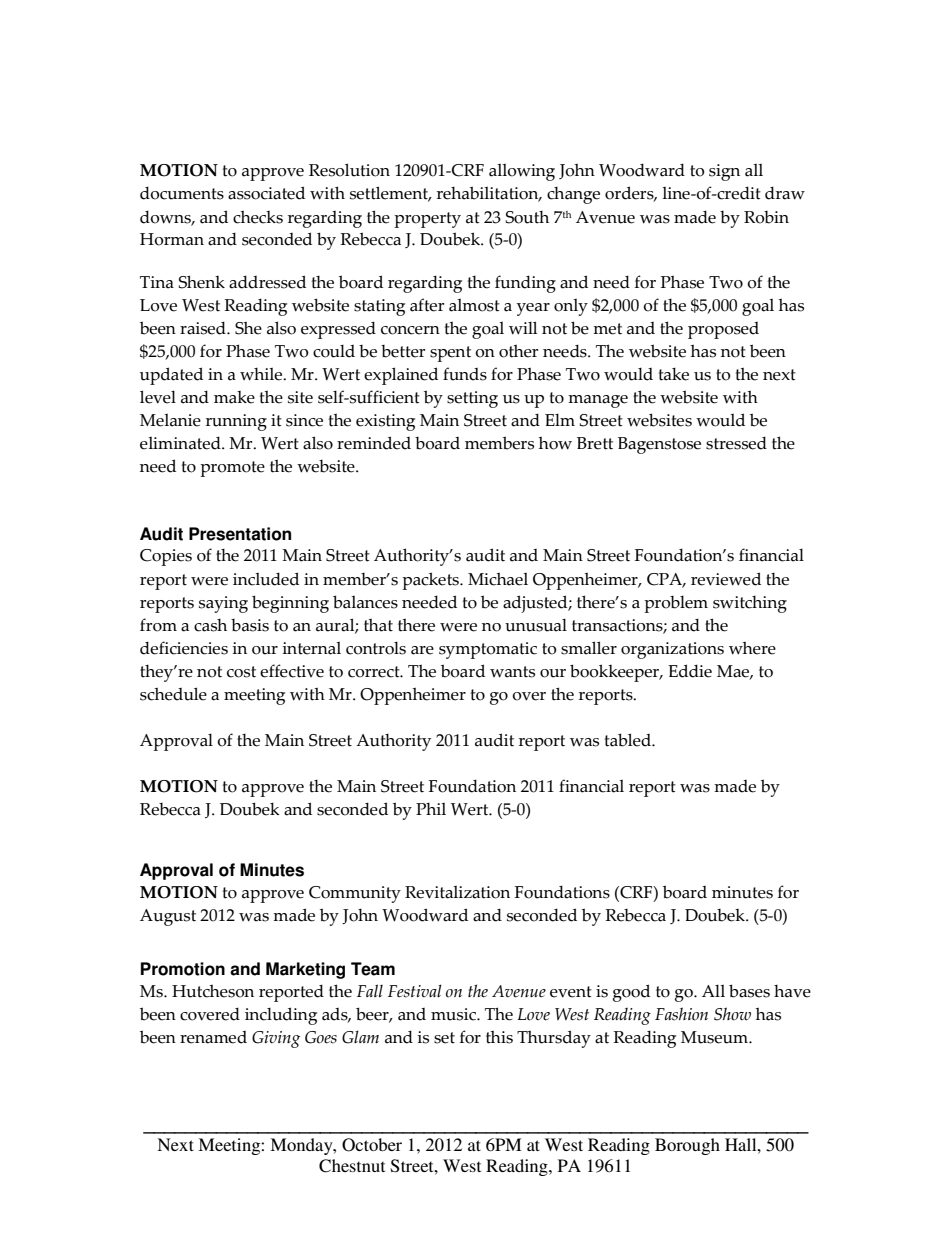  Describe the element at coordinates (431, 809) in the page. I see `Phil` at that location.
